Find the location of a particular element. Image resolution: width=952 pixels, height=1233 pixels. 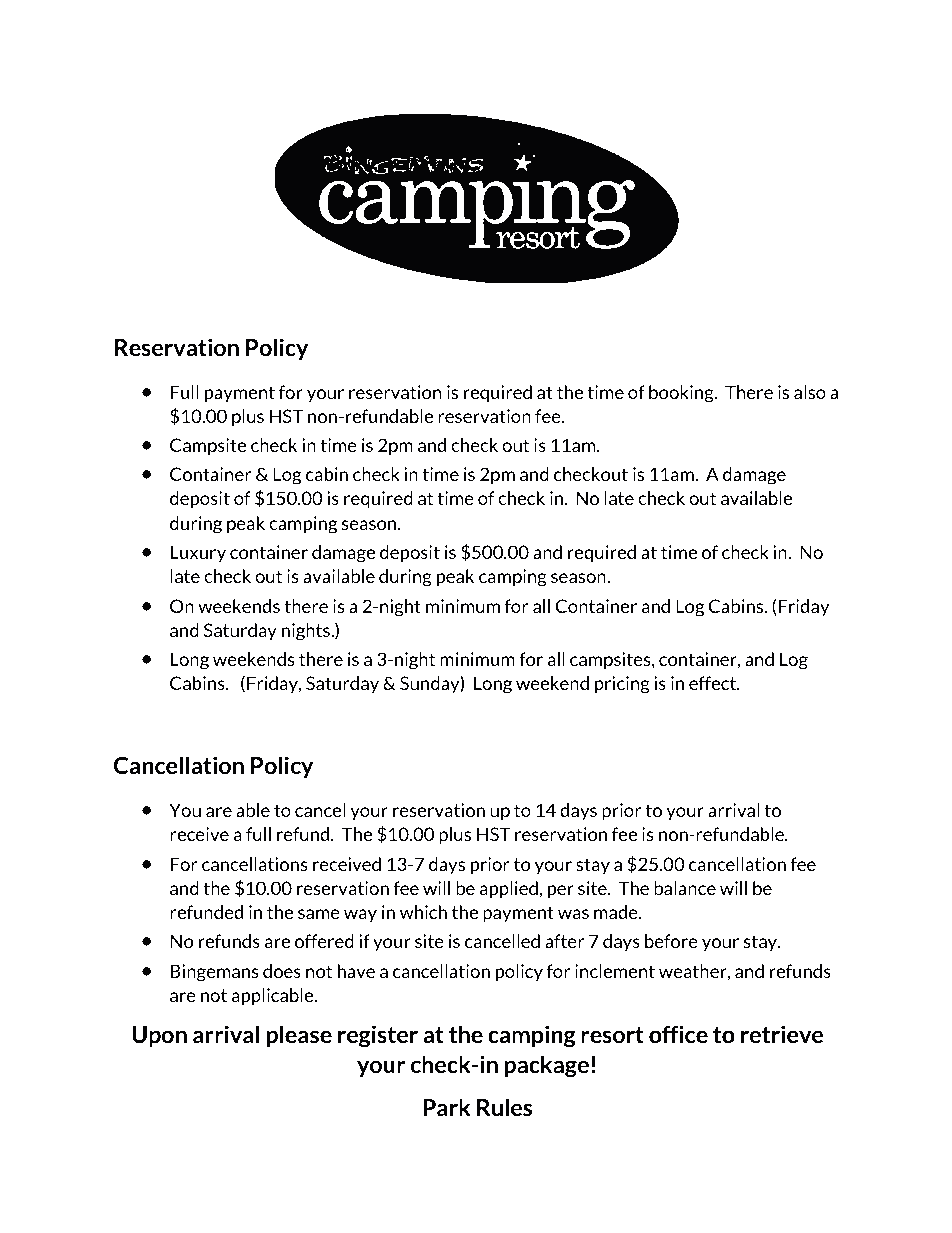

effect is located at coordinates (714, 683).
